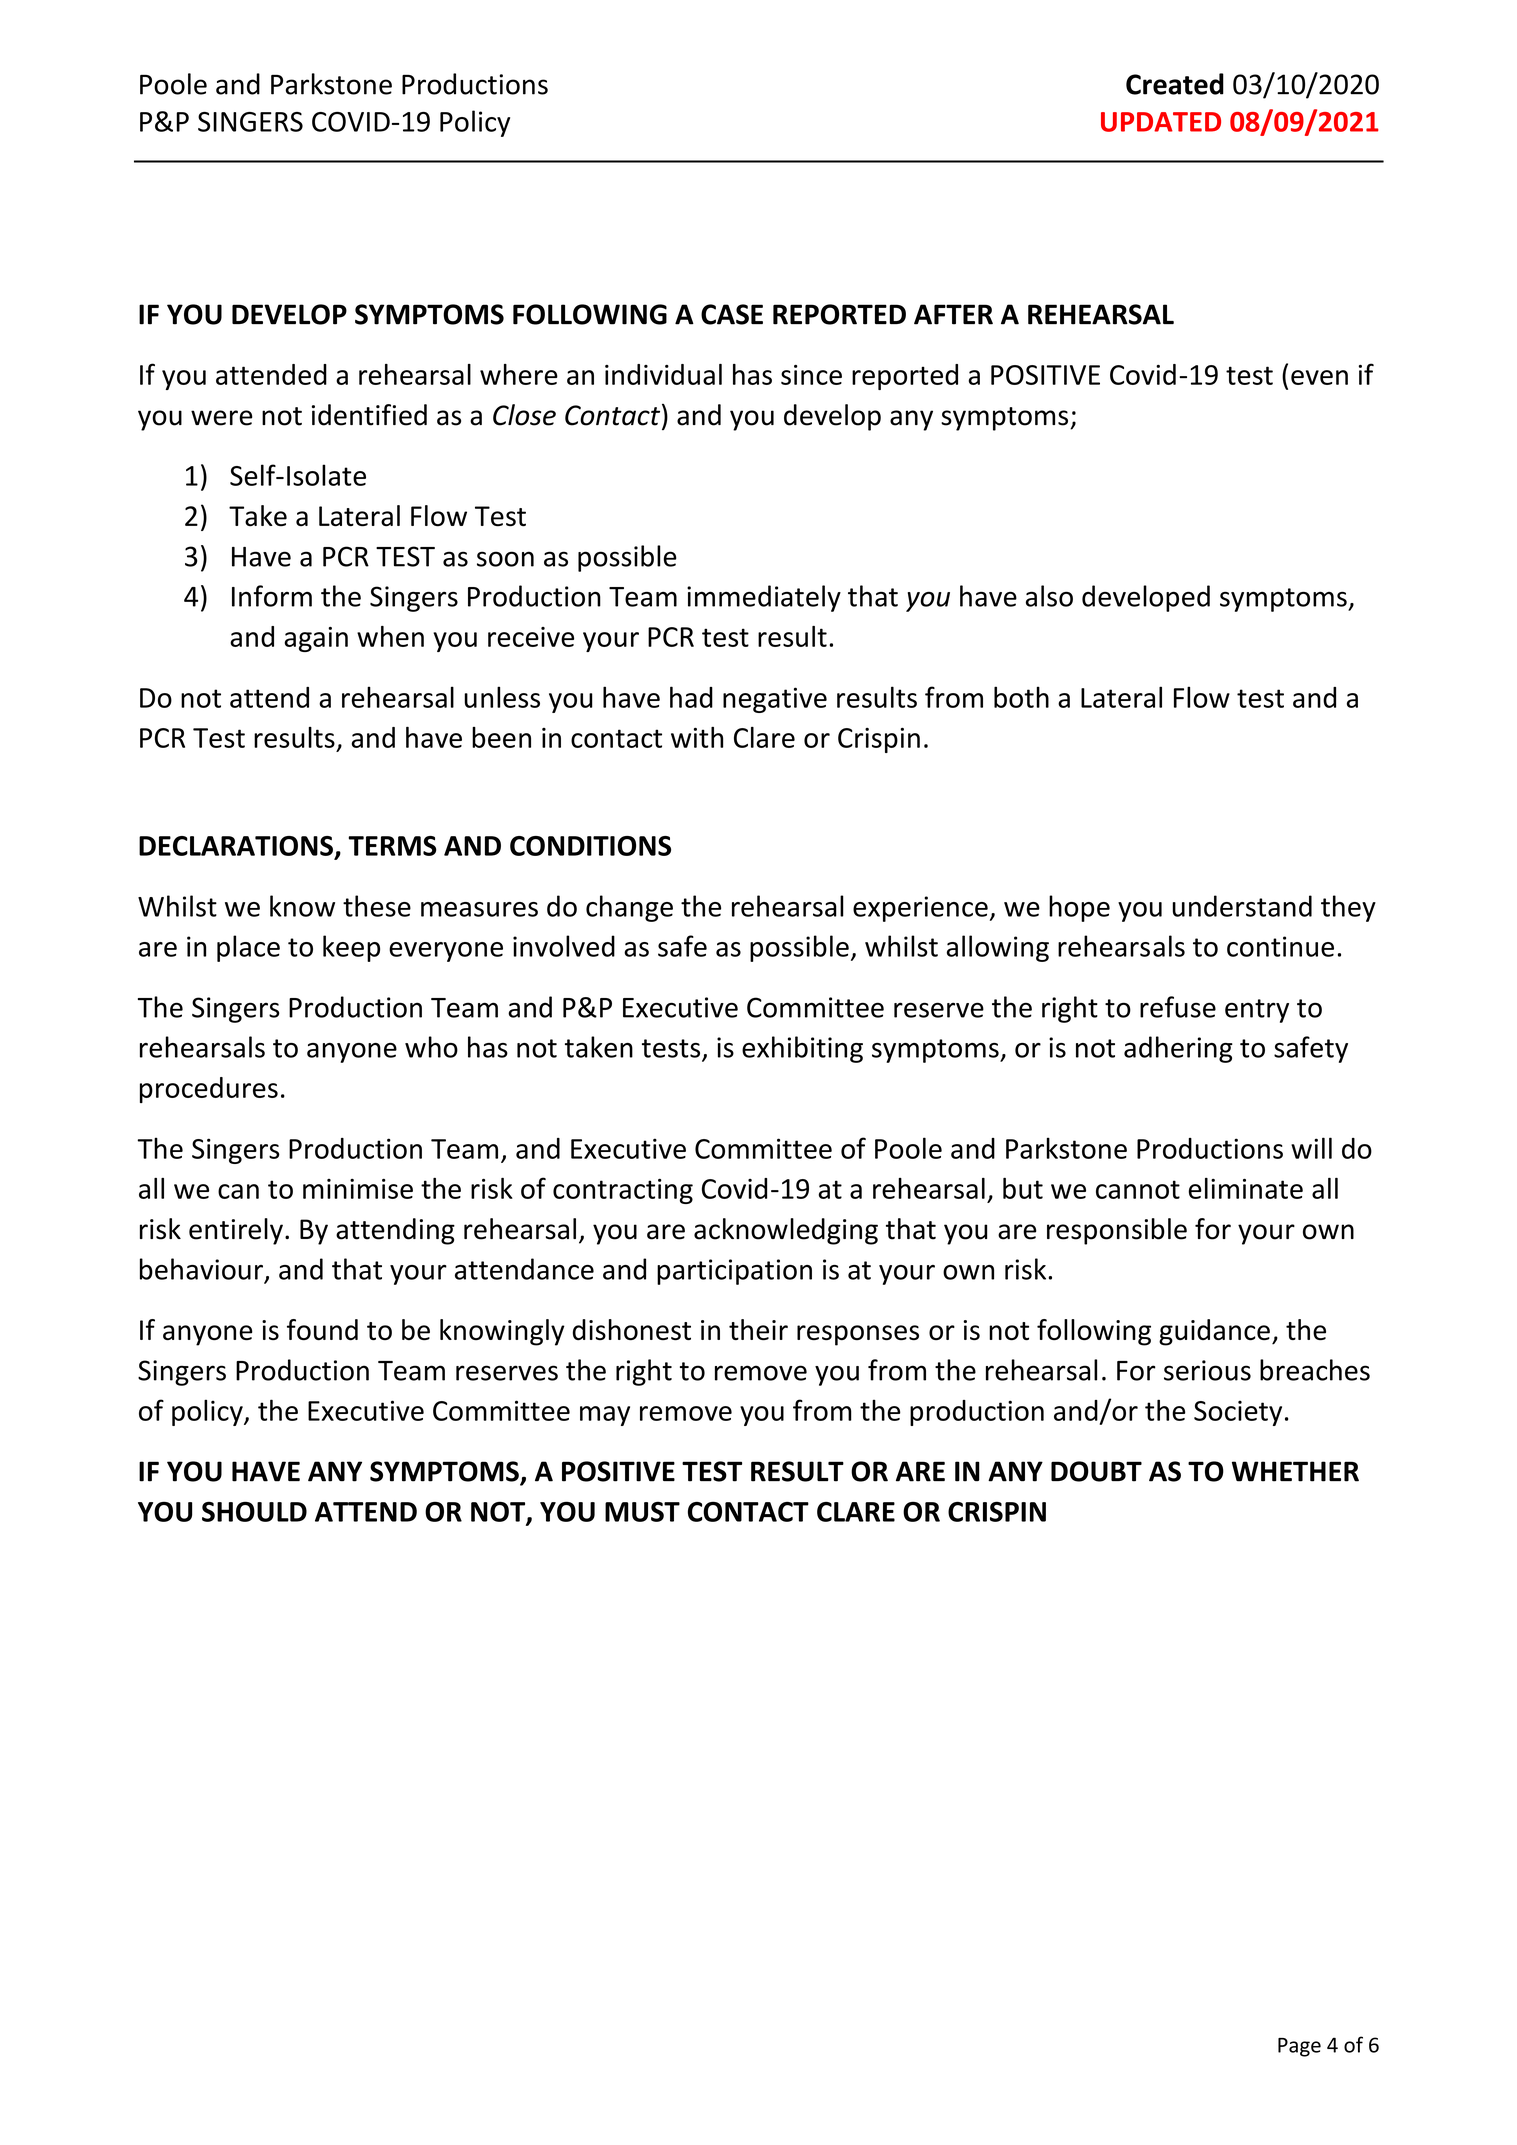 The width and height of the screenshot is (1517, 2145). I want to click on exhibiting, so click(802, 1049).
